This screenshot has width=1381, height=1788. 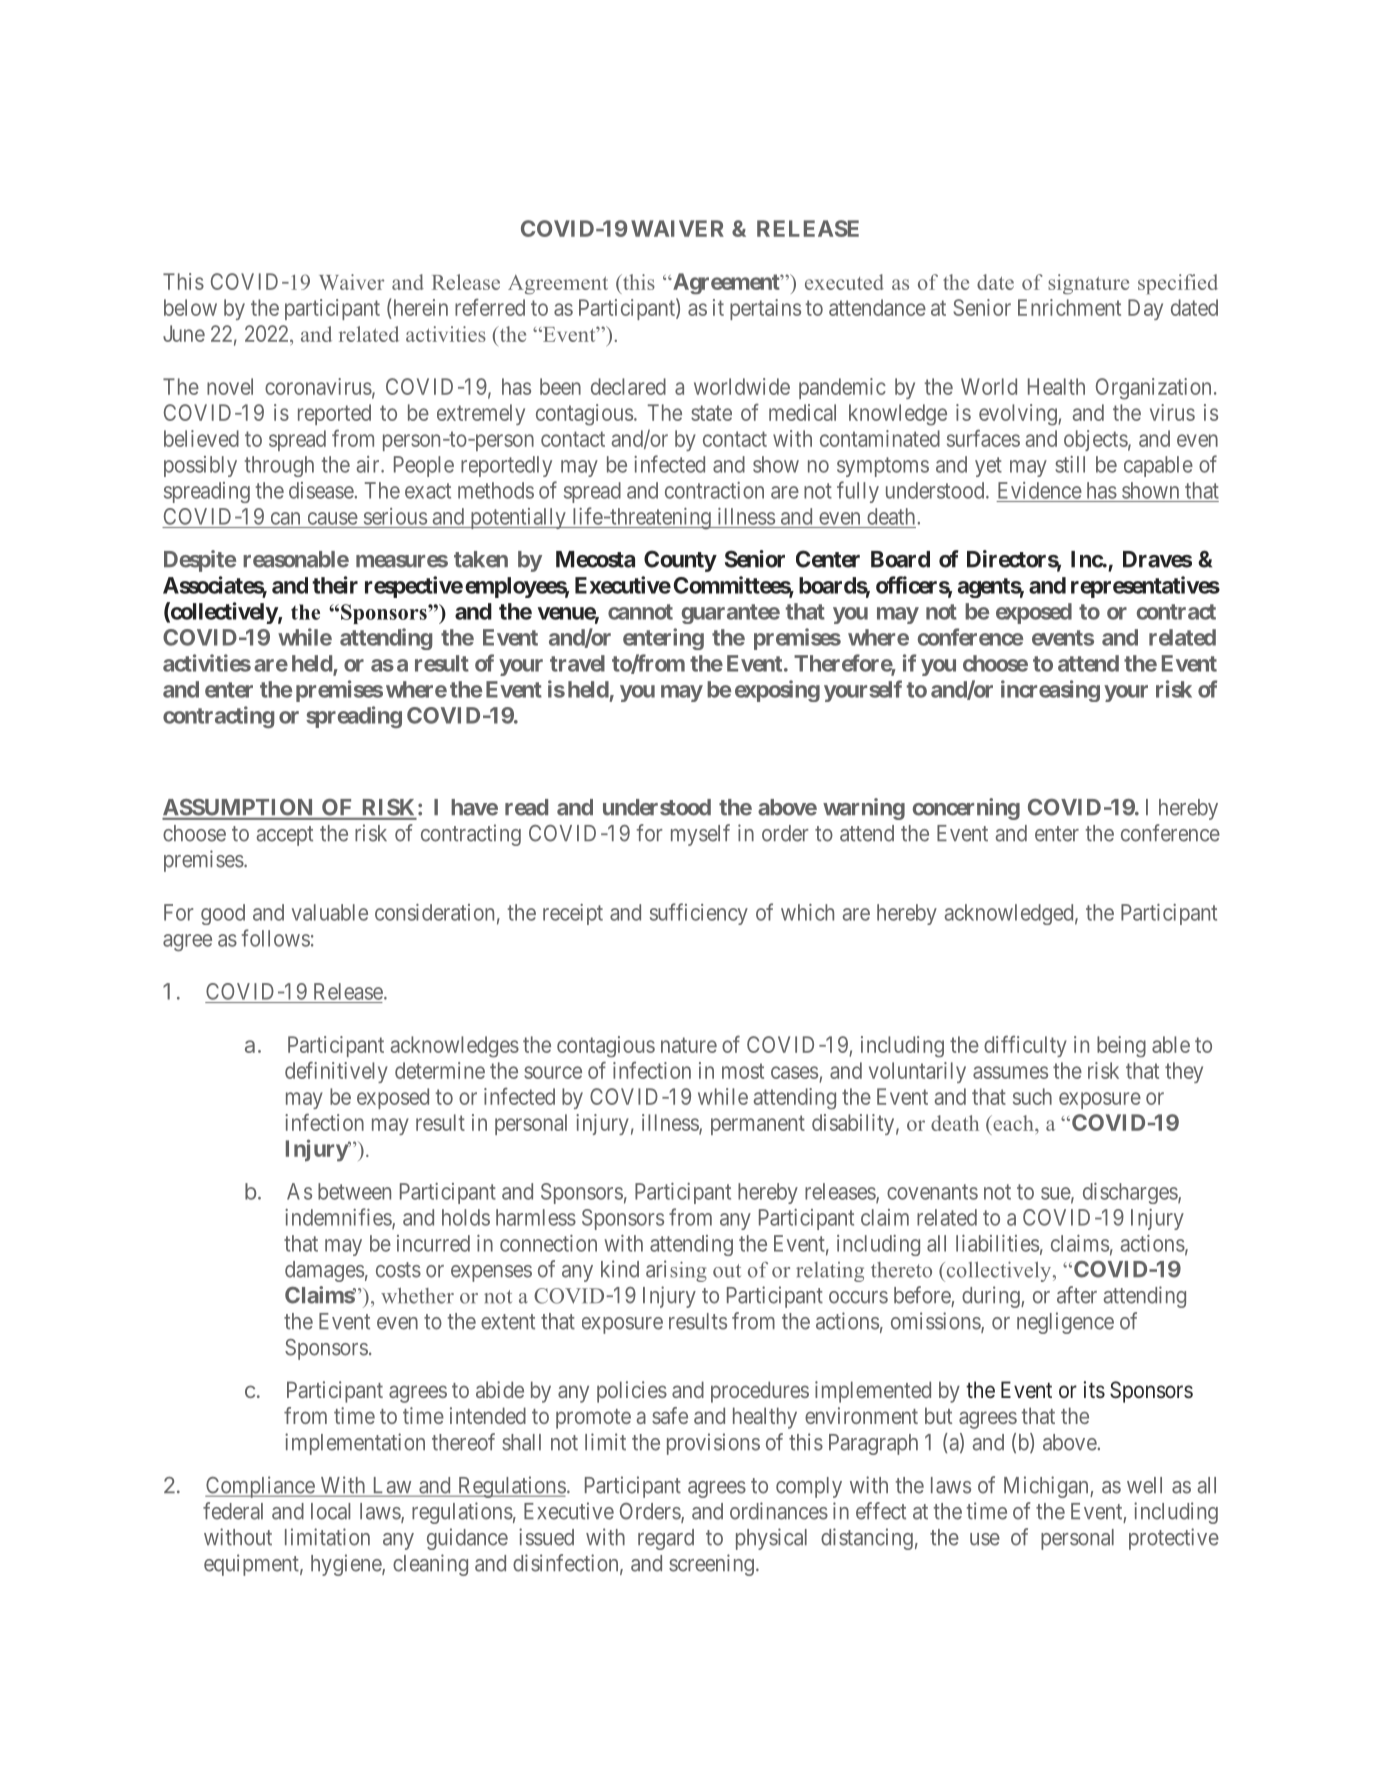 I want to click on sufficiency, so click(x=699, y=914).
